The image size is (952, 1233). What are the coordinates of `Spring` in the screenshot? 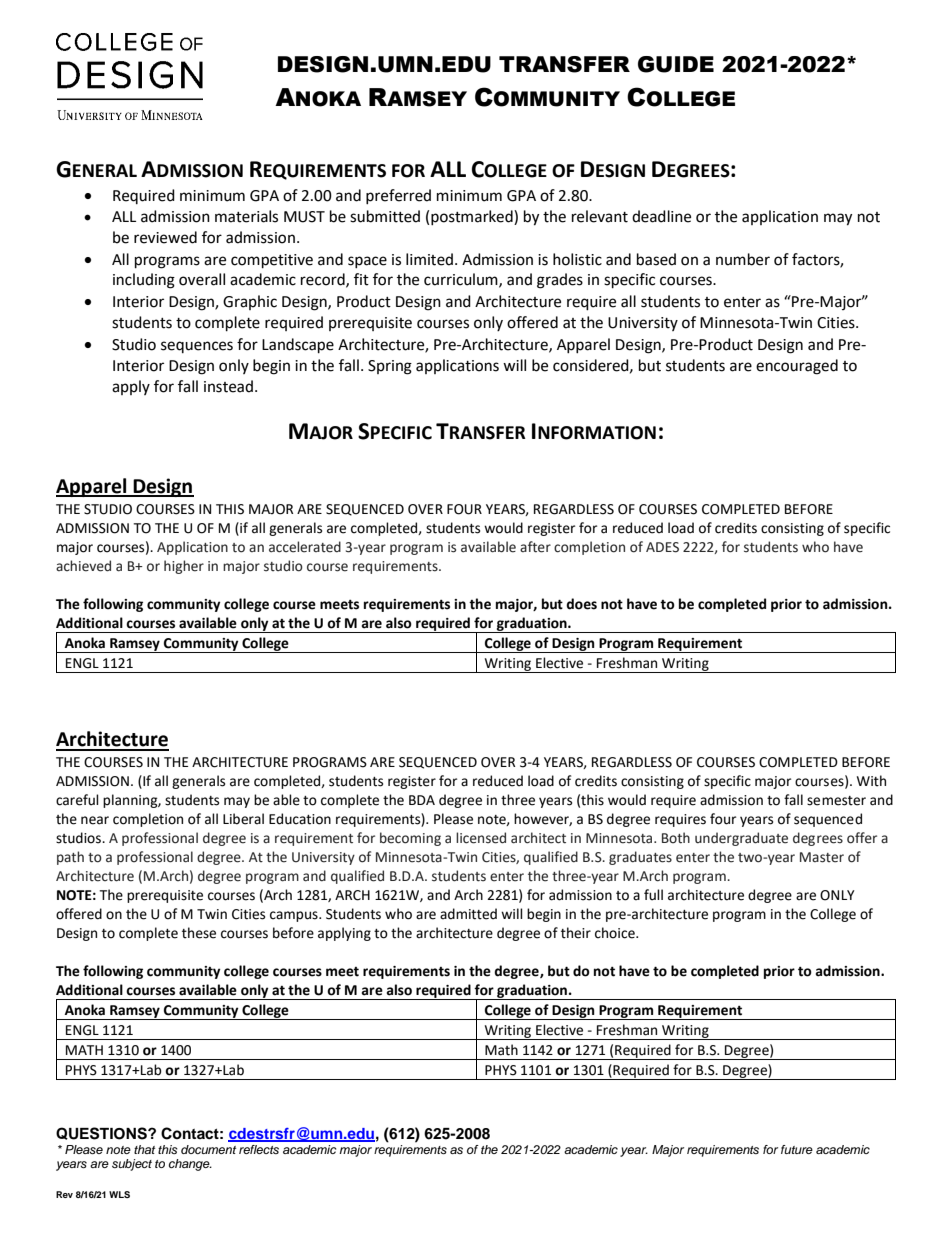 It's located at (390, 367).
